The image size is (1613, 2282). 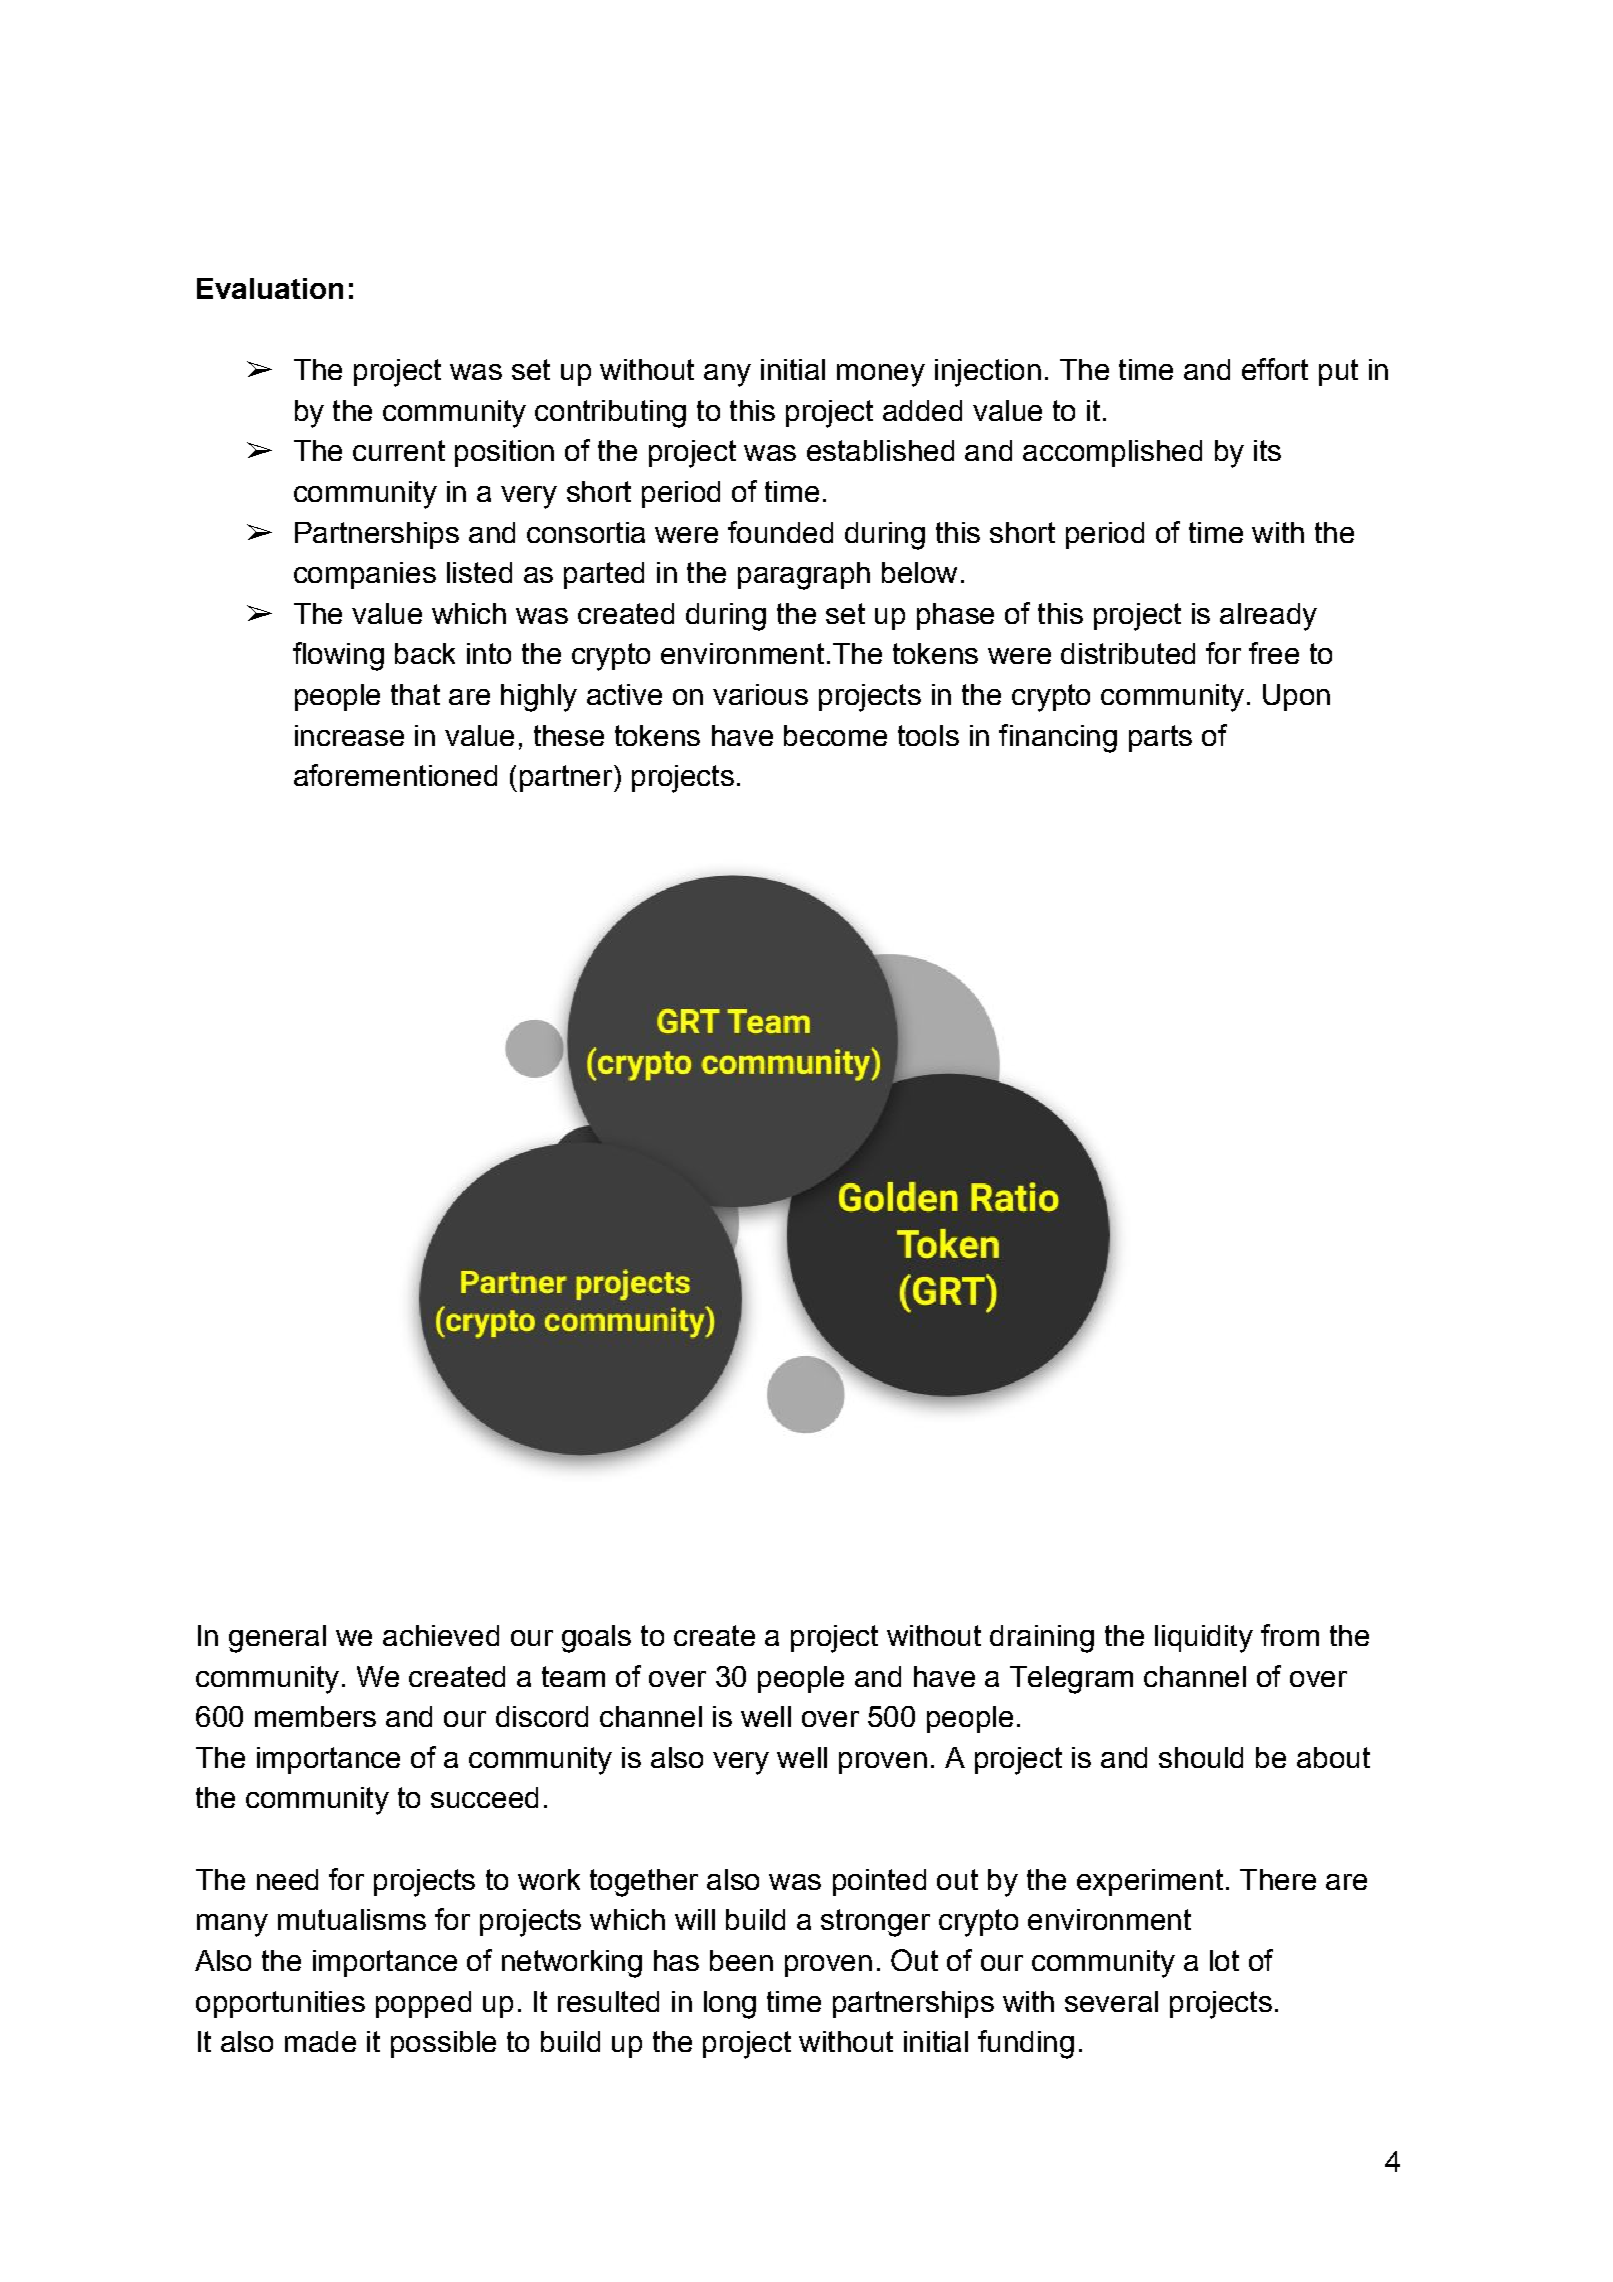 What do you see at coordinates (1275, 369) in the screenshot?
I see `effort` at bounding box center [1275, 369].
